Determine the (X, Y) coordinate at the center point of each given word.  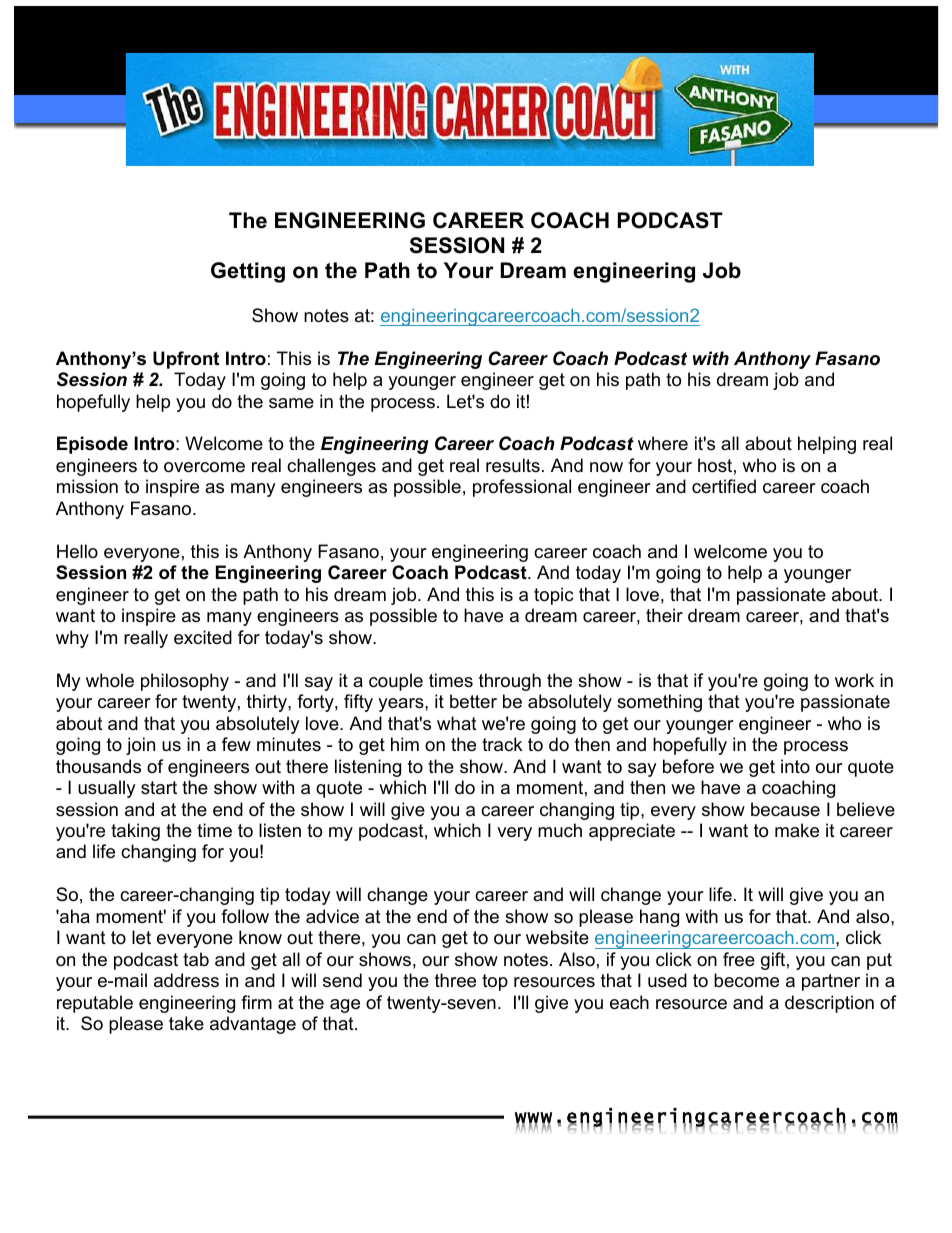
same (291, 403)
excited (203, 637)
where (663, 443)
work (854, 680)
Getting (248, 272)
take (186, 1023)
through (510, 682)
